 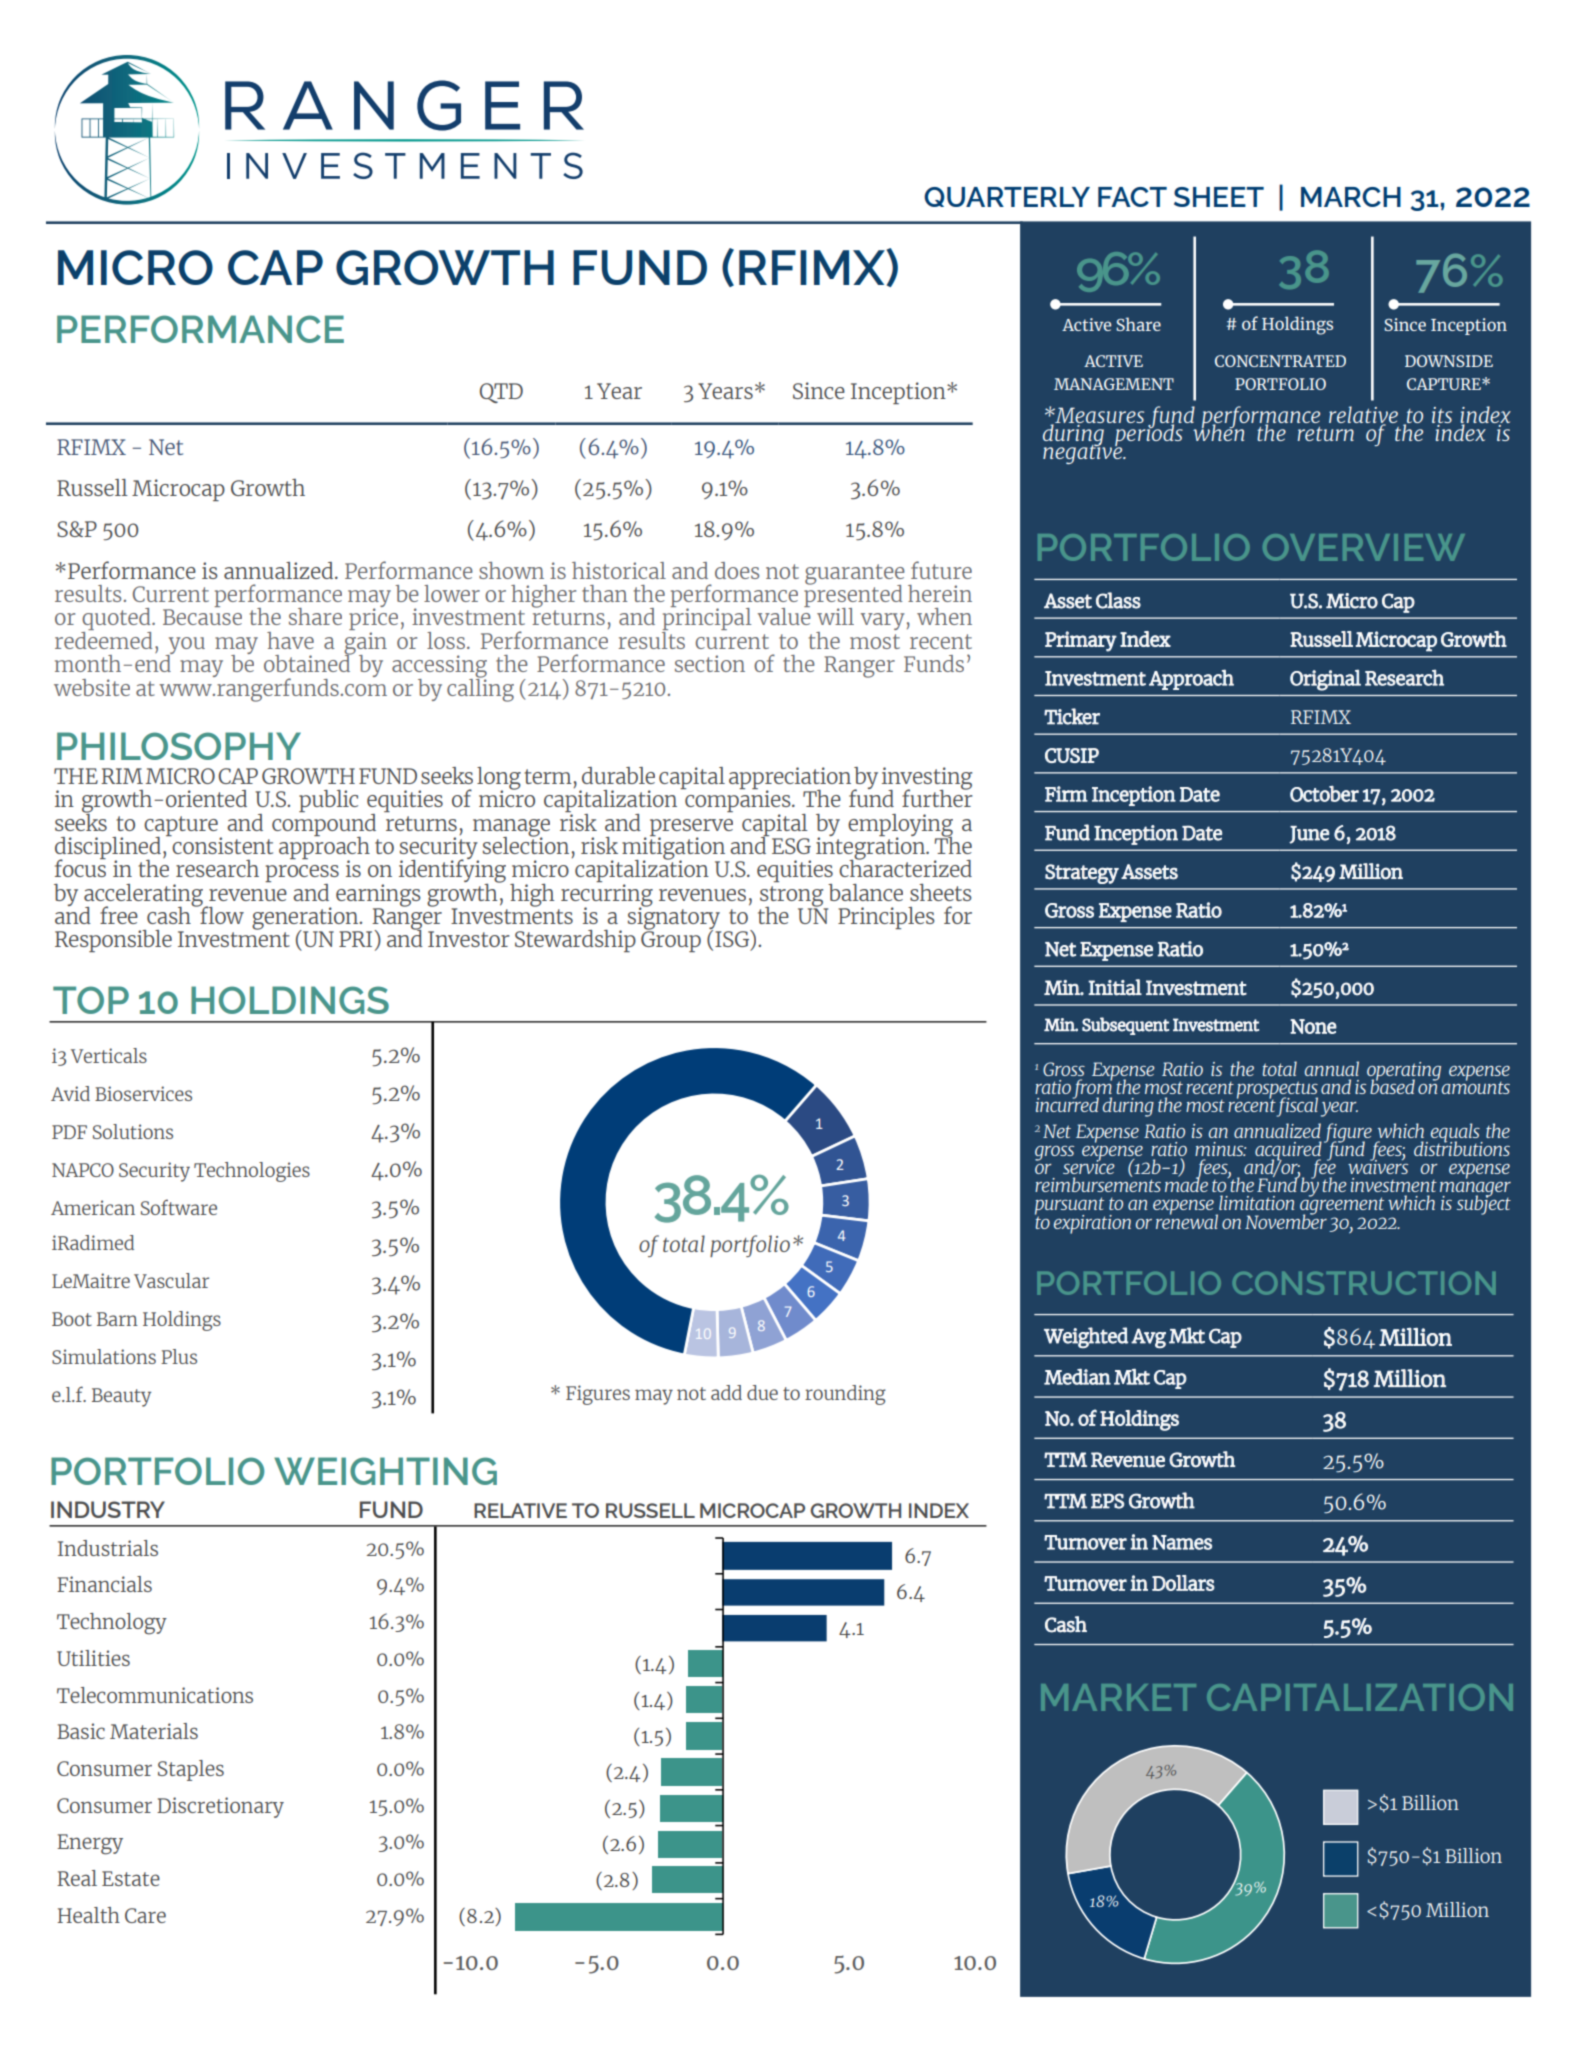 I want to click on MARCH, so click(x=1351, y=197).
